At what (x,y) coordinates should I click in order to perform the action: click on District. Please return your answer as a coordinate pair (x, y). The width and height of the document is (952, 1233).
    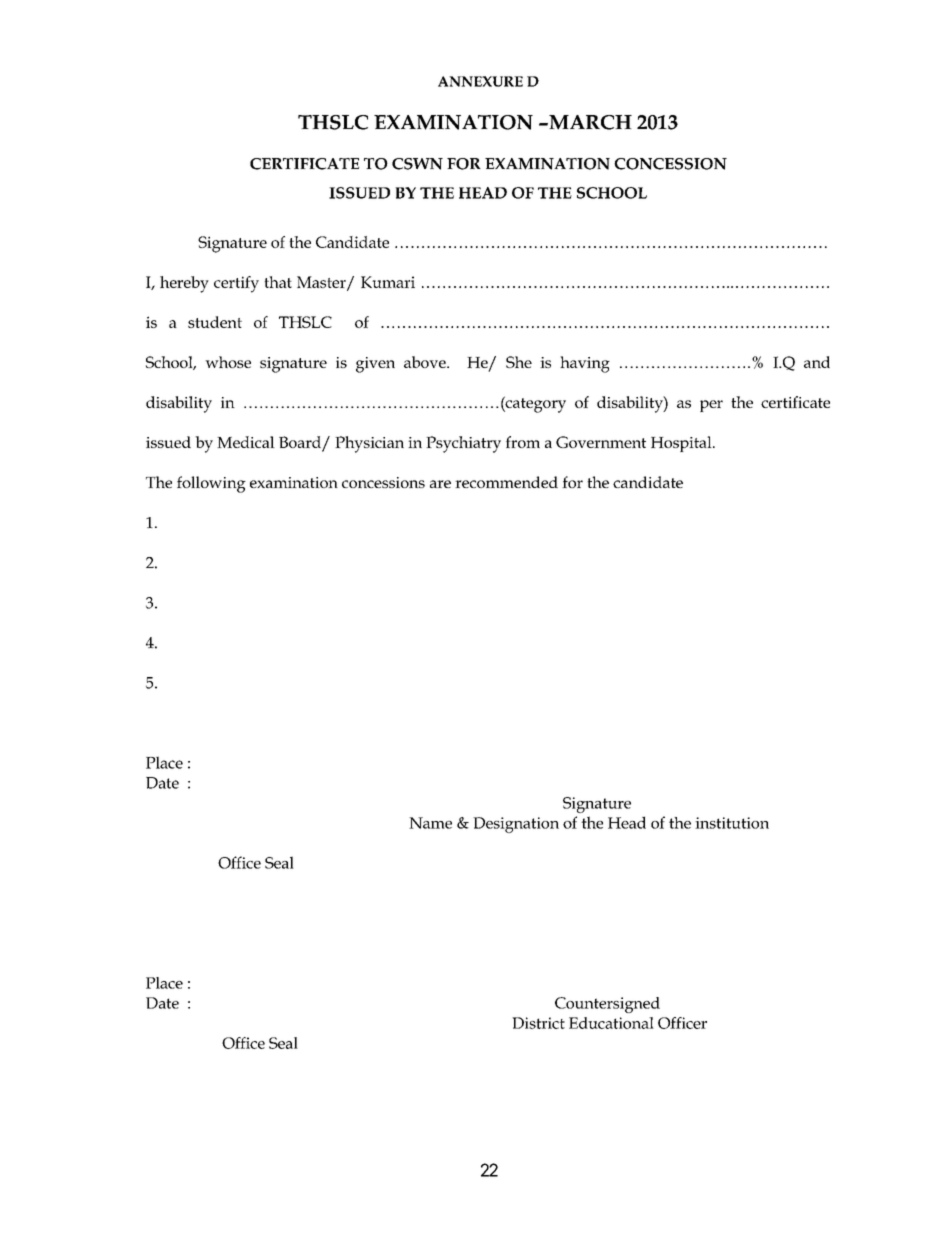
    Looking at the image, I should click on (538, 1023).
